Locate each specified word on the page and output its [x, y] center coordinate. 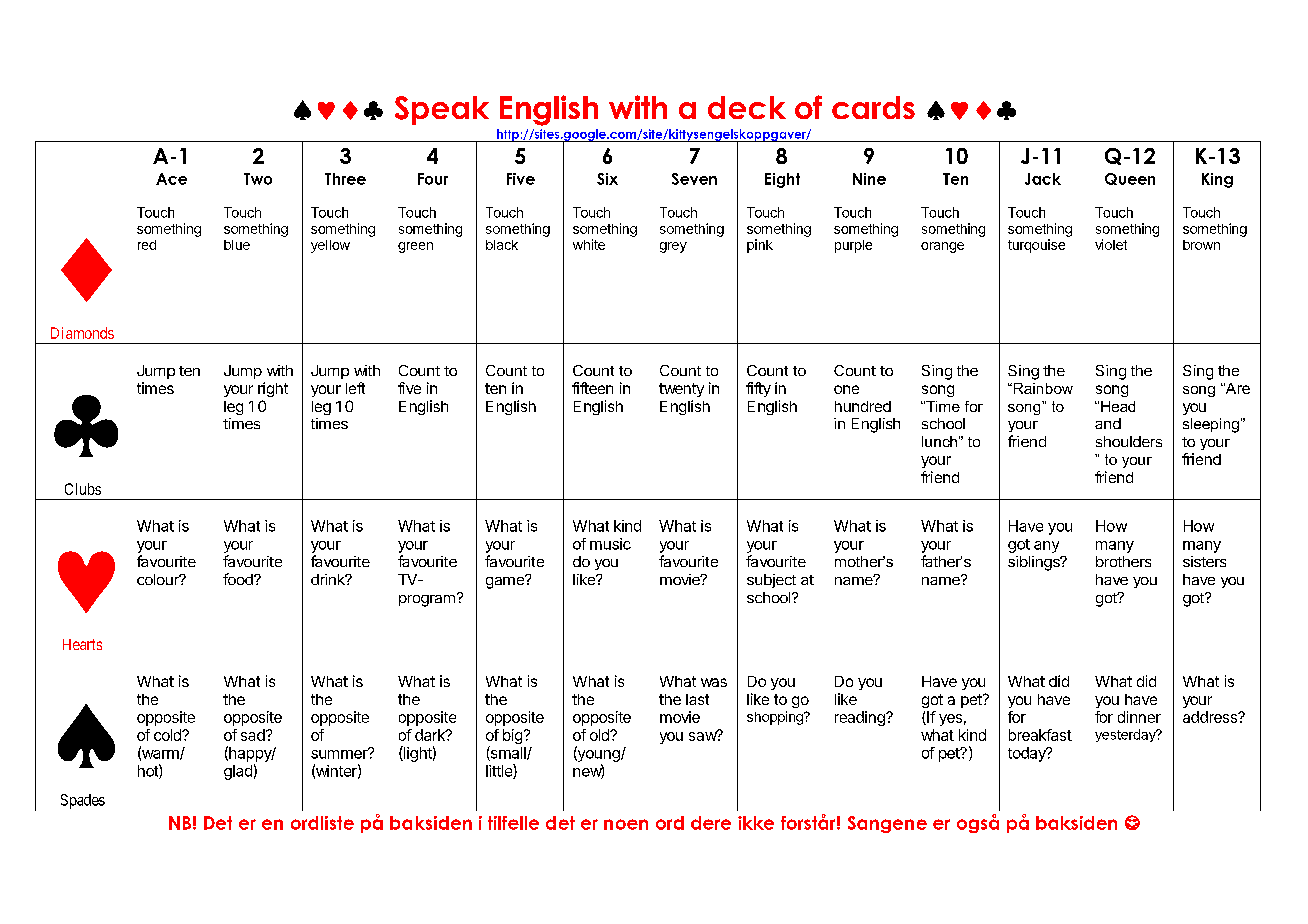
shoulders [1129, 441]
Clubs [83, 489]
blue [237, 245]
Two [258, 179]
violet [1111, 244]
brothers [1123, 561]
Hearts [82, 644]
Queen [1130, 179]
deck [747, 107]
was [714, 682]
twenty [681, 390]
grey [673, 247]
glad [238, 772]
